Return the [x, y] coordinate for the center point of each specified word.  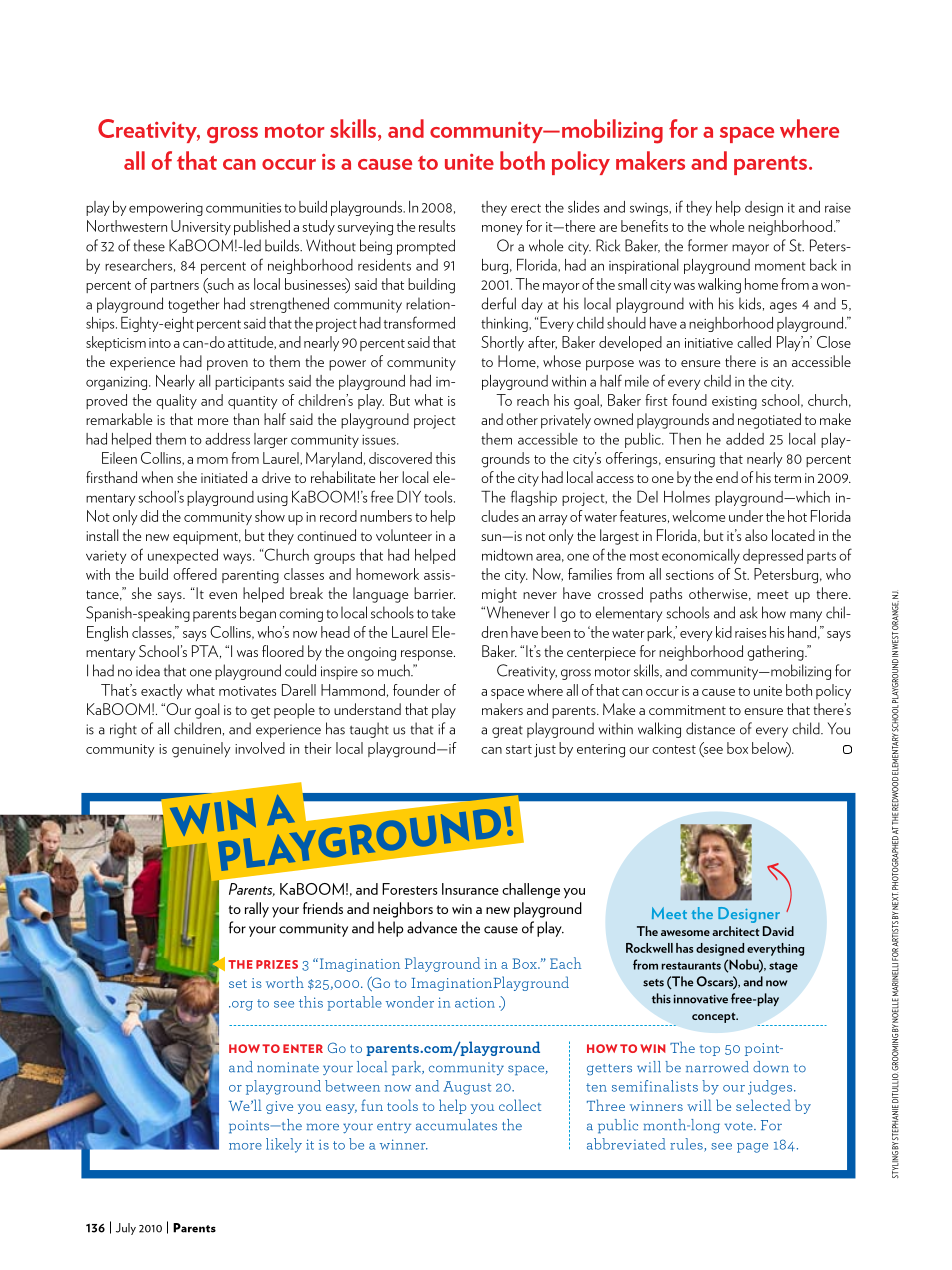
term [787, 478]
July [126, 1229]
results [437, 226]
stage [783, 967]
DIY [409, 496]
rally [257, 910]
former [708, 245]
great [507, 732]
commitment [687, 710]
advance [432, 927]
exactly [162, 691]
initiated [224, 477]
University [201, 227]
